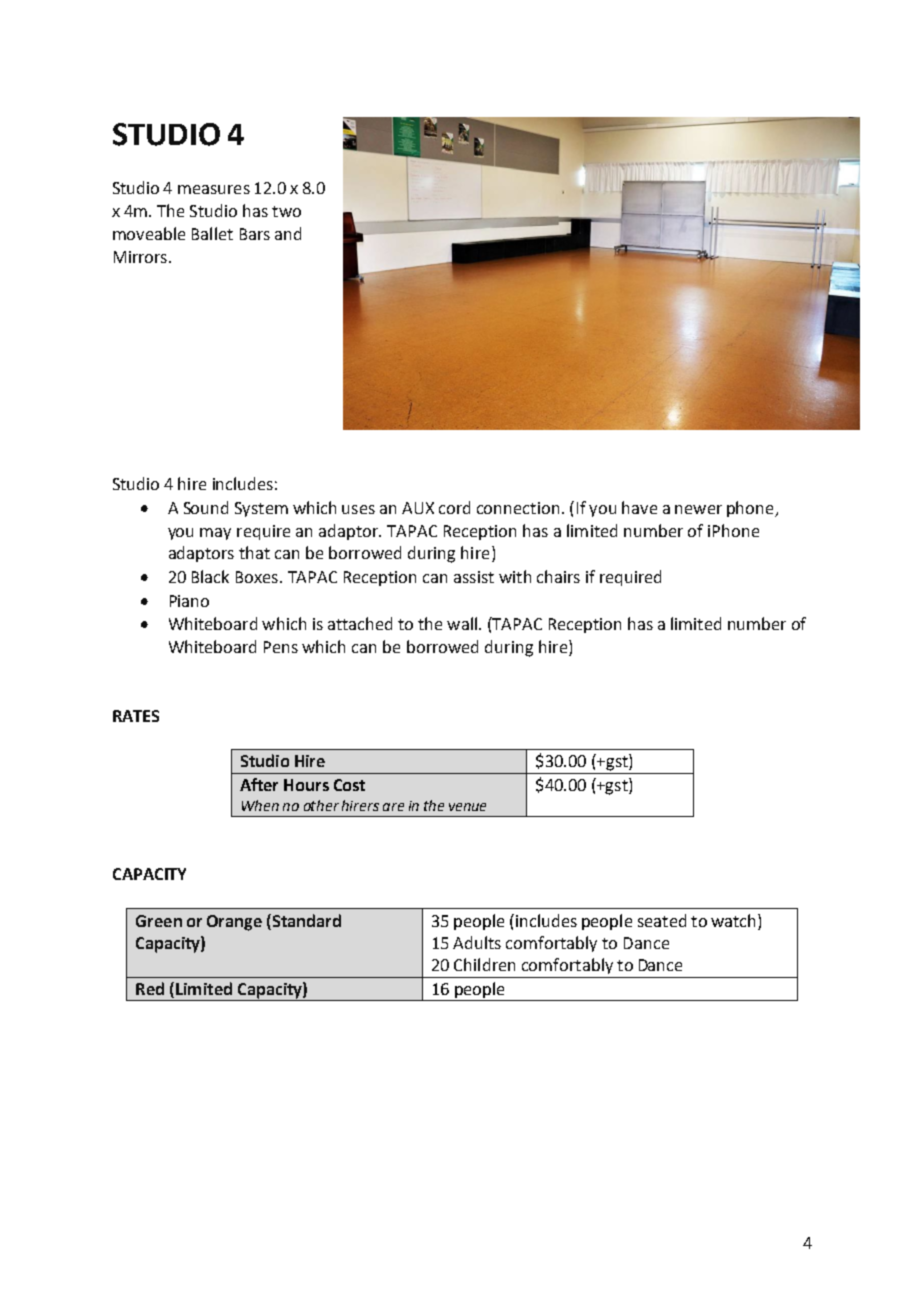 The height and width of the screenshot is (1309, 924). Describe the element at coordinates (255, 234) in the screenshot. I see `Bars` at that location.
